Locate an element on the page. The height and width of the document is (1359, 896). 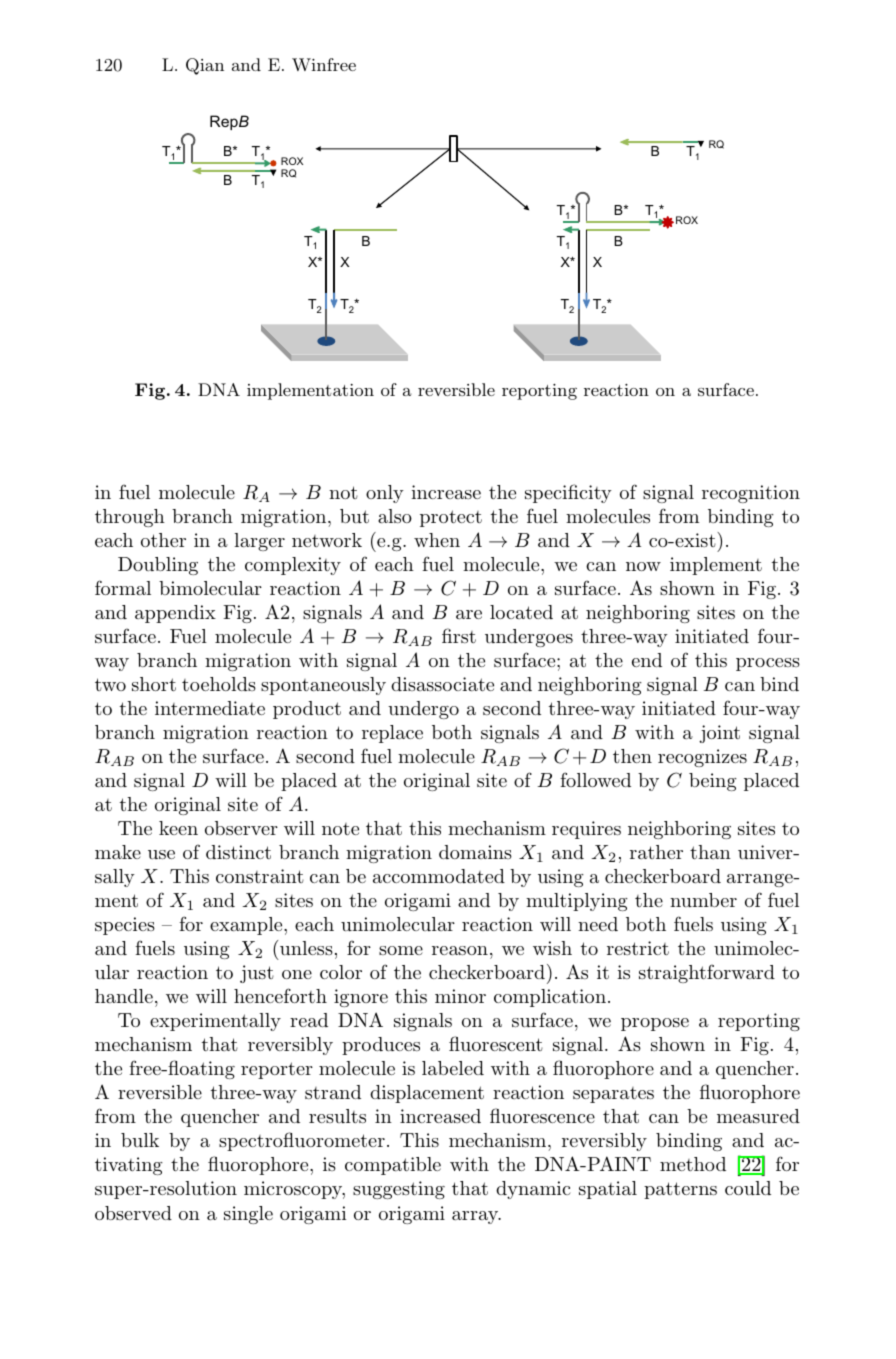
Qian is located at coordinates (205, 66).
